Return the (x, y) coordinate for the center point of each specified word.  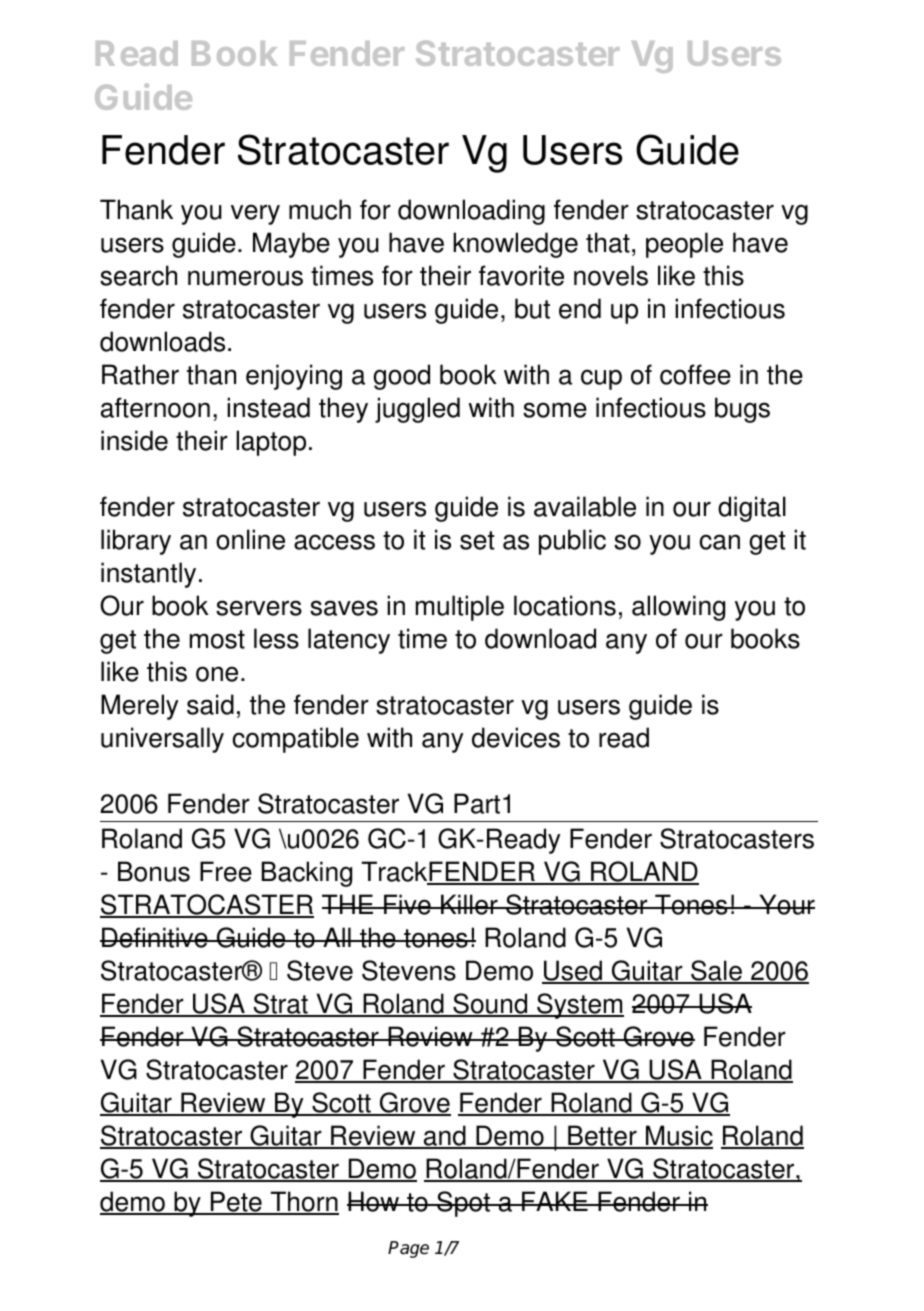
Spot (463, 1204)
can (720, 542)
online (250, 539)
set (477, 540)
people (684, 245)
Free (226, 871)
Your (786, 904)
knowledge (515, 245)
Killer (469, 904)
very (255, 214)
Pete (236, 1203)
